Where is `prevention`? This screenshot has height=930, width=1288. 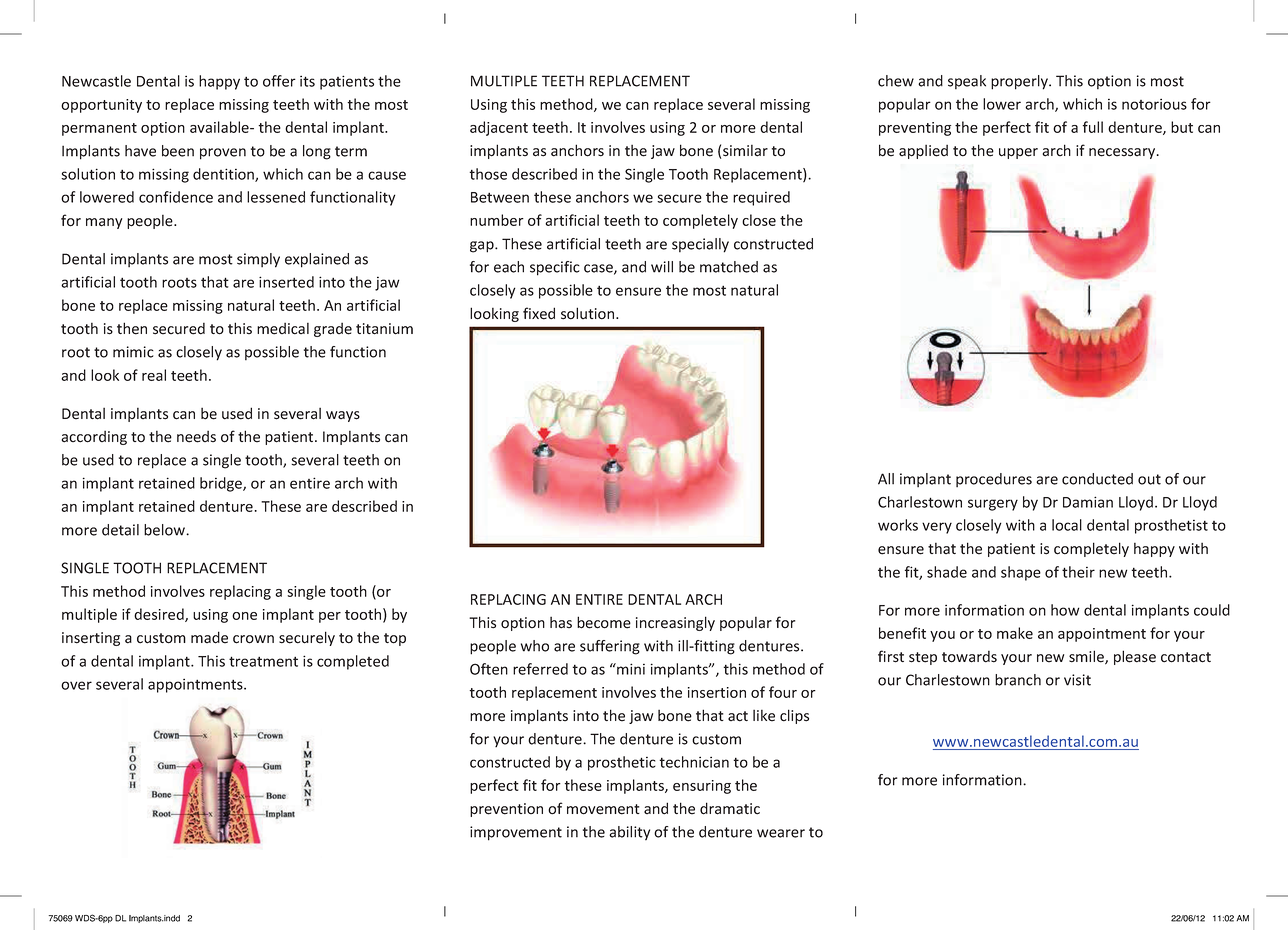
prevention is located at coordinates (506, 810).
